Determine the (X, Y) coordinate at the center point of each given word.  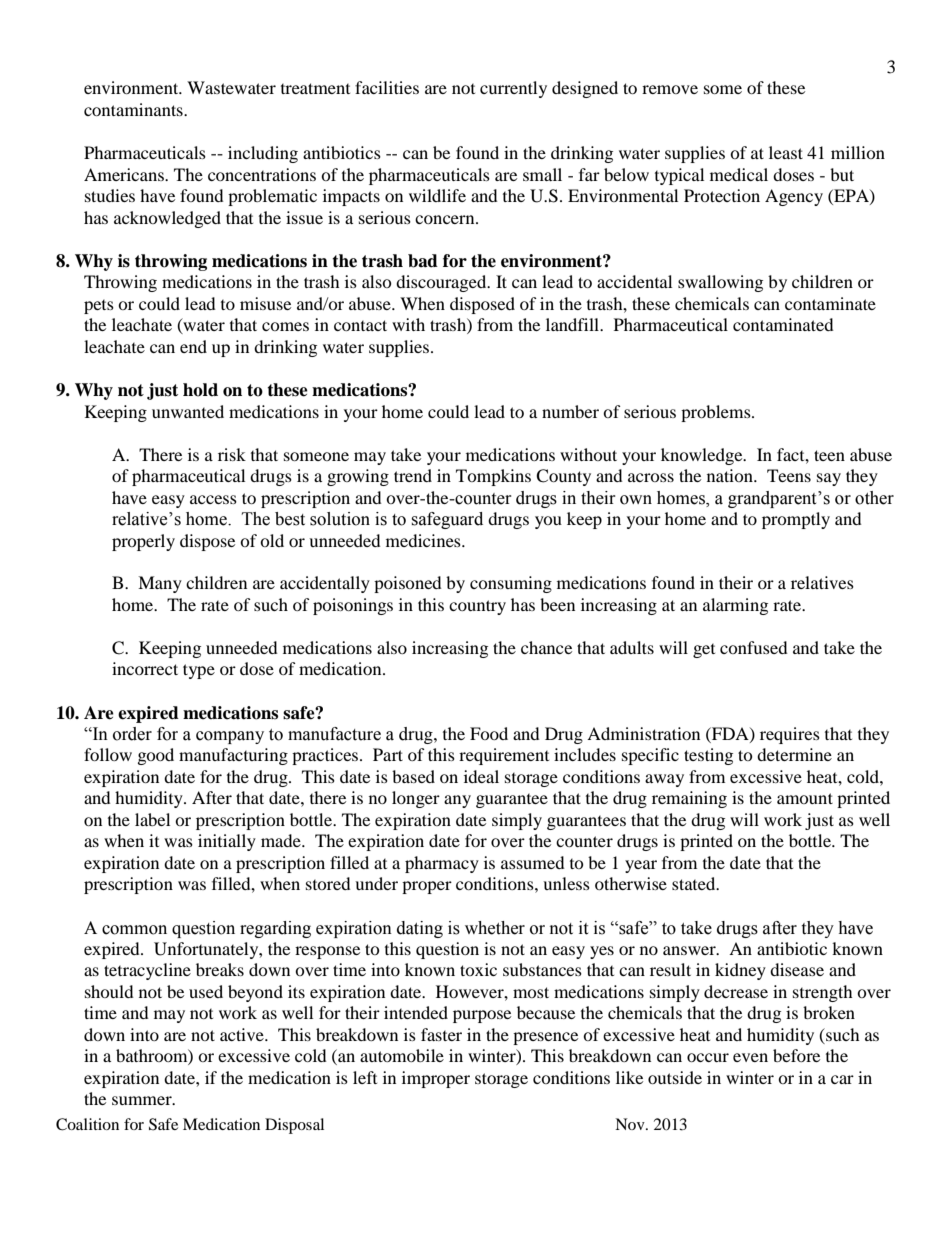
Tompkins (493, 477)
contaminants (134, 109)
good (156, 756)
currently (513, 89)
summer (143, 1100)
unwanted (188, 411)
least (786, 152)
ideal (481, 776)
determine (794, 754)
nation (731, 475)
